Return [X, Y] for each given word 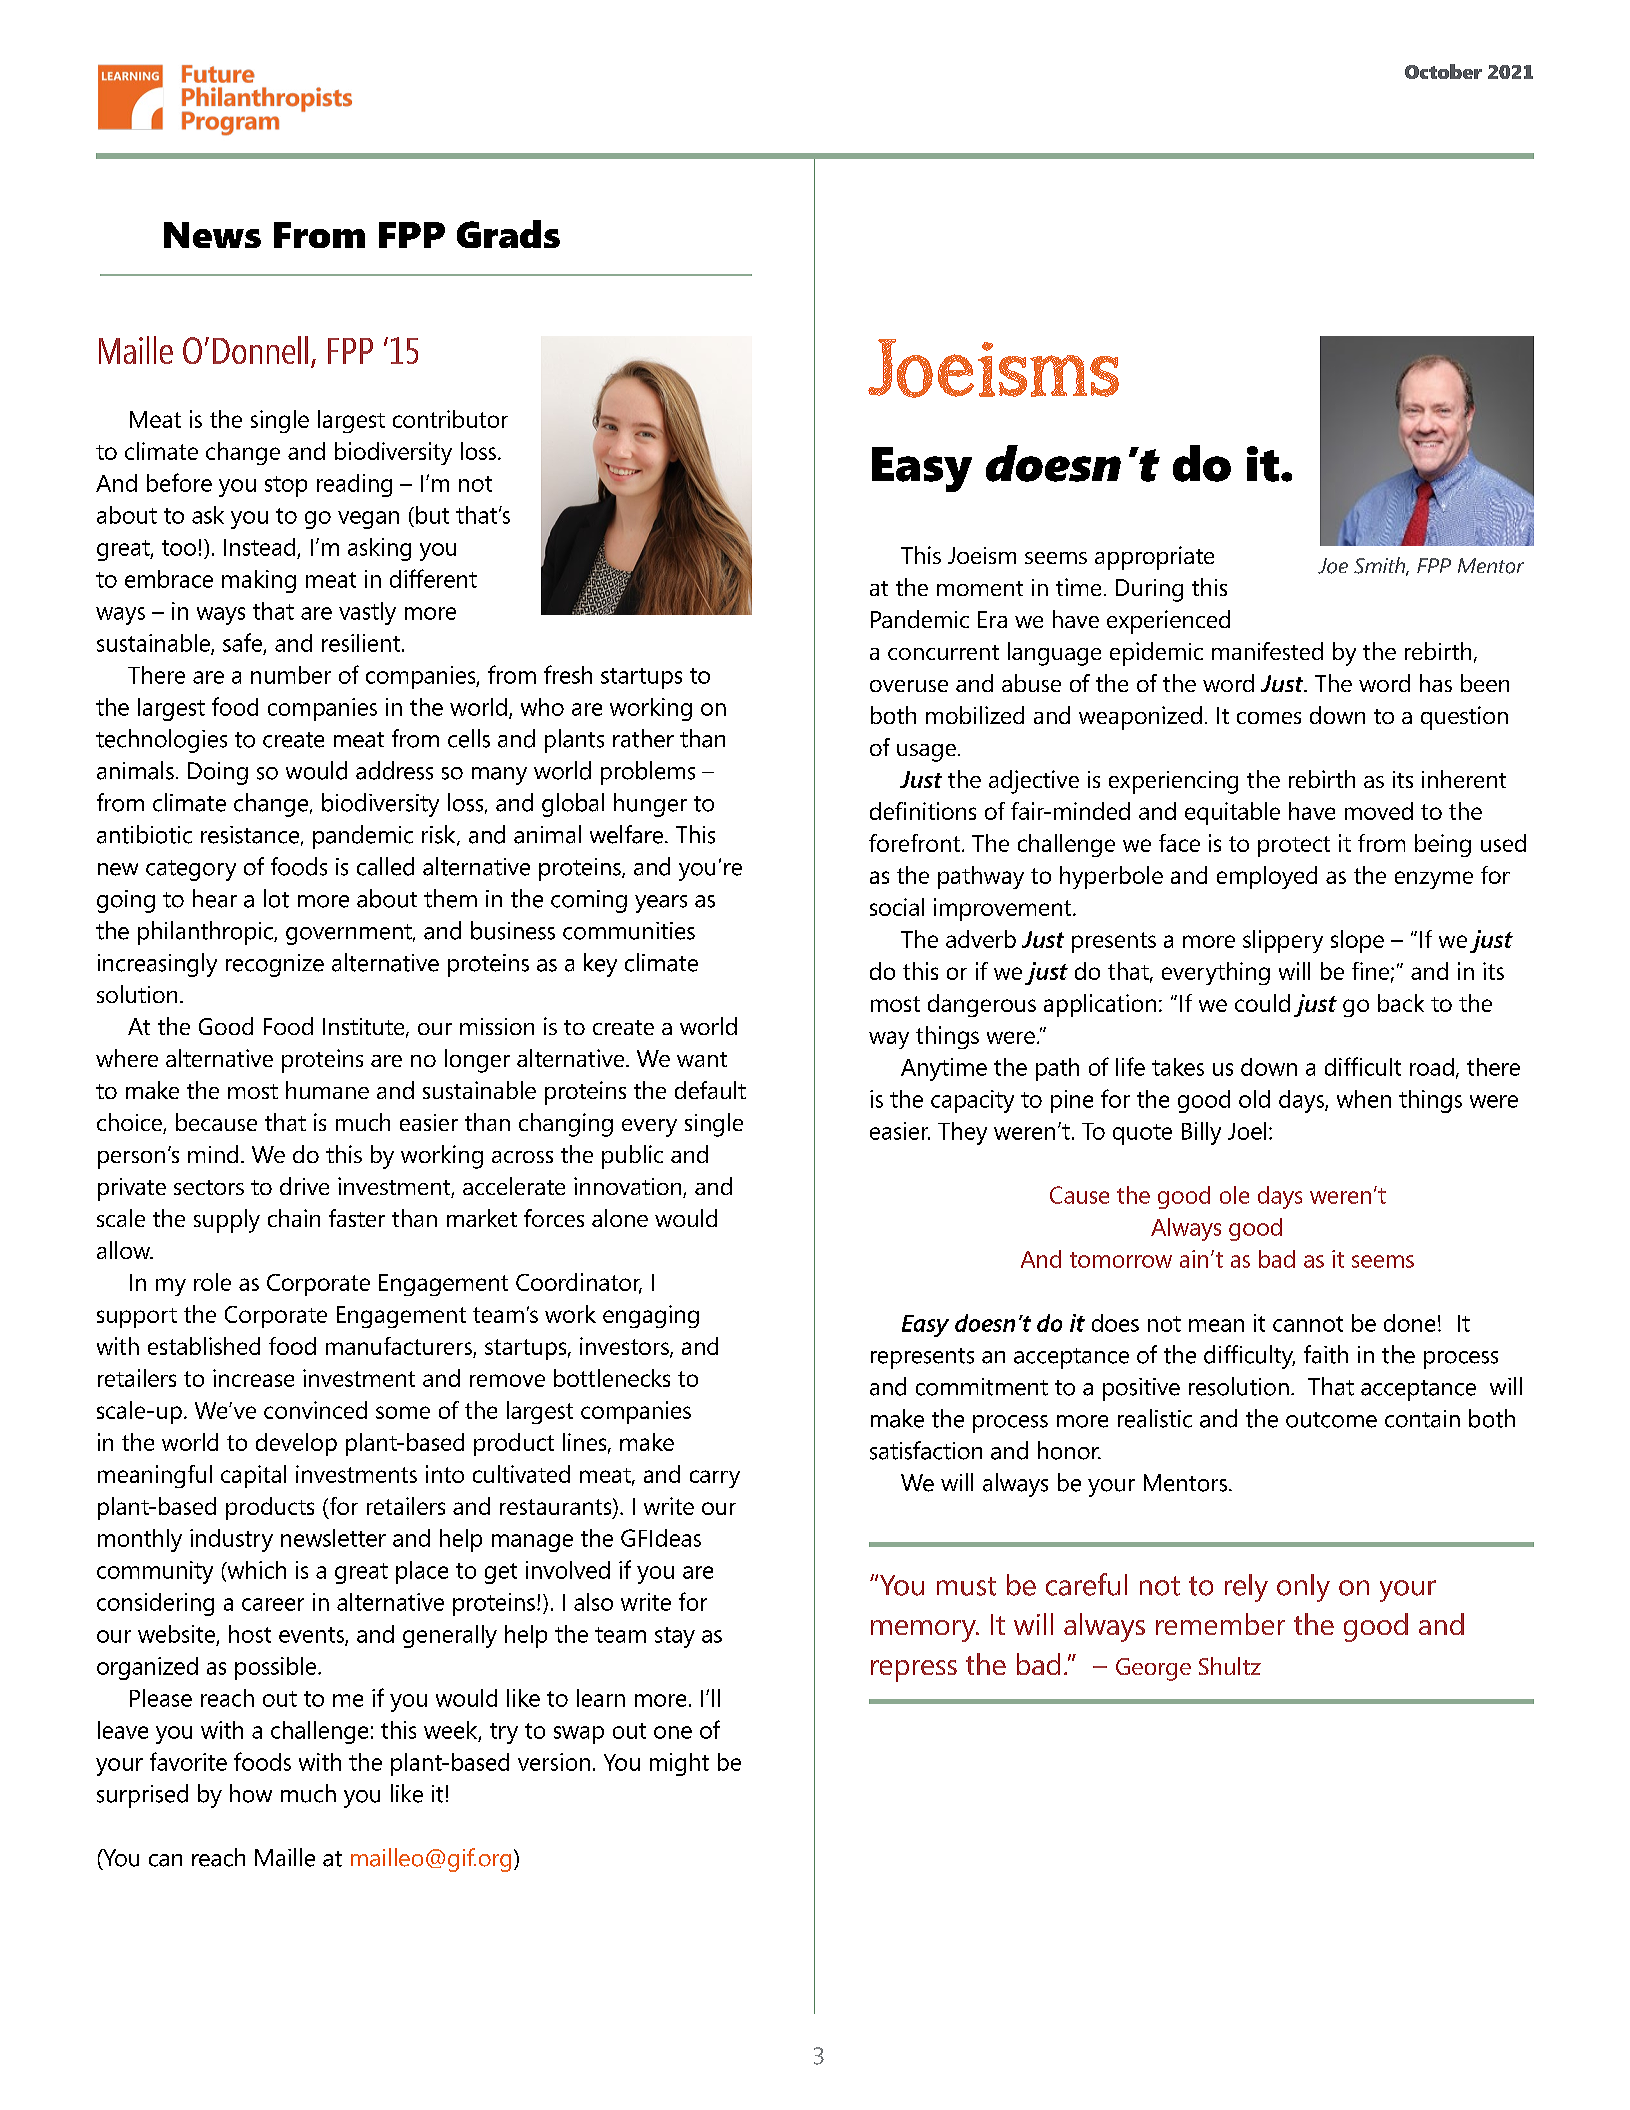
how [251, 1793]
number [291, 675]
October [1443, 71]
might [679, 1764]
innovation [629, 1187]
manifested [1267, 651]
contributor [450, 419]
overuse [909, 686]
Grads [508, 234]
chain [294, 1218]
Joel [1247, 1131]
